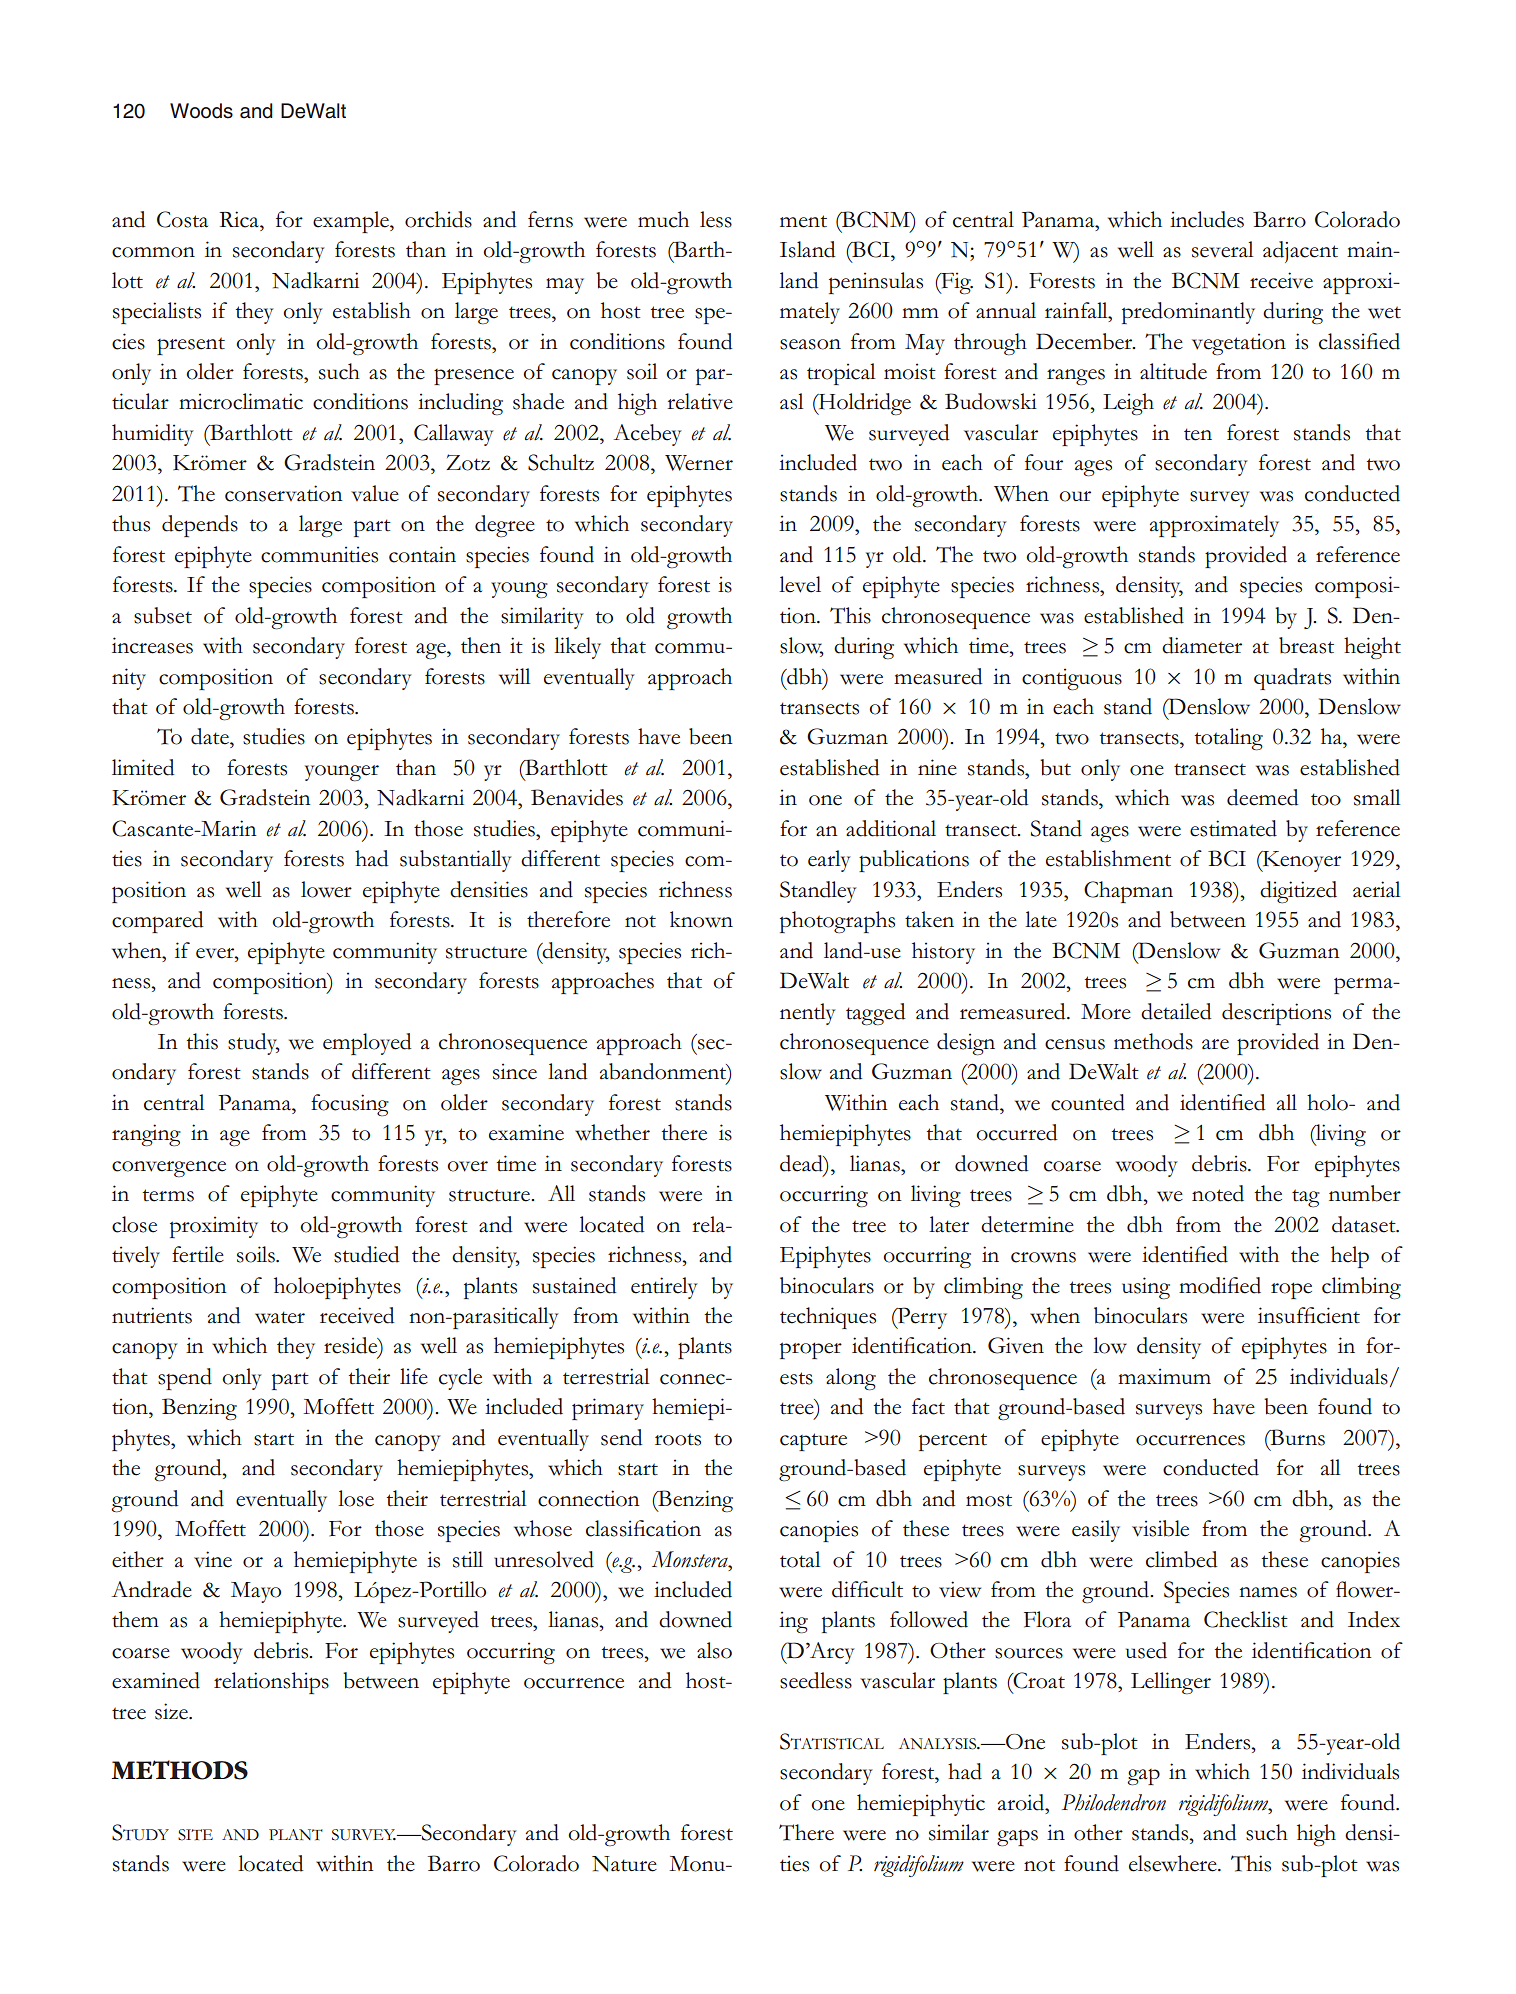 The image size is (1516, 1994). Describe the element at coordinates (800, 584) in the screenshot. I see `level` at that location.
